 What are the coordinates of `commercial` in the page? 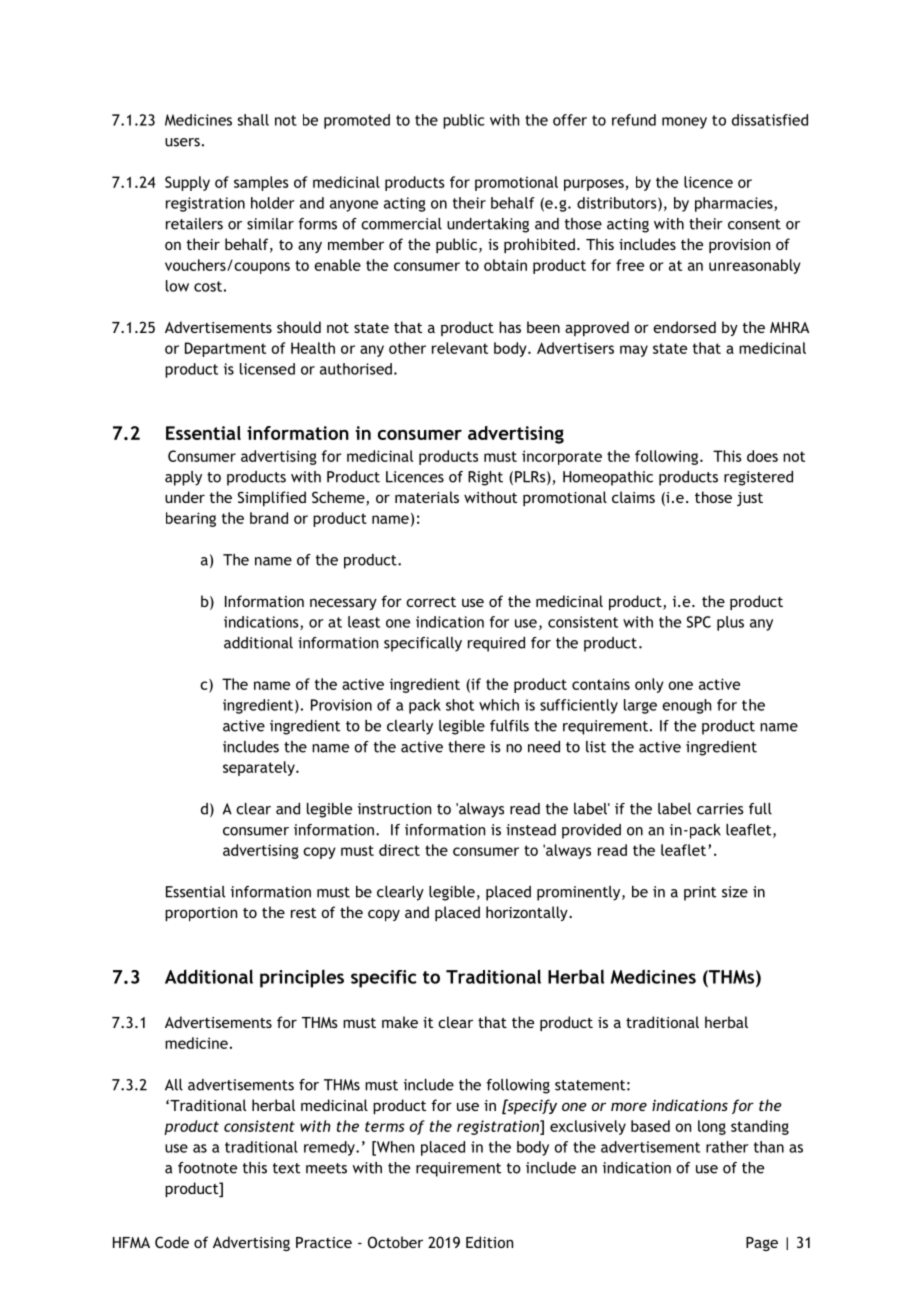 It's located at (401, 224).
